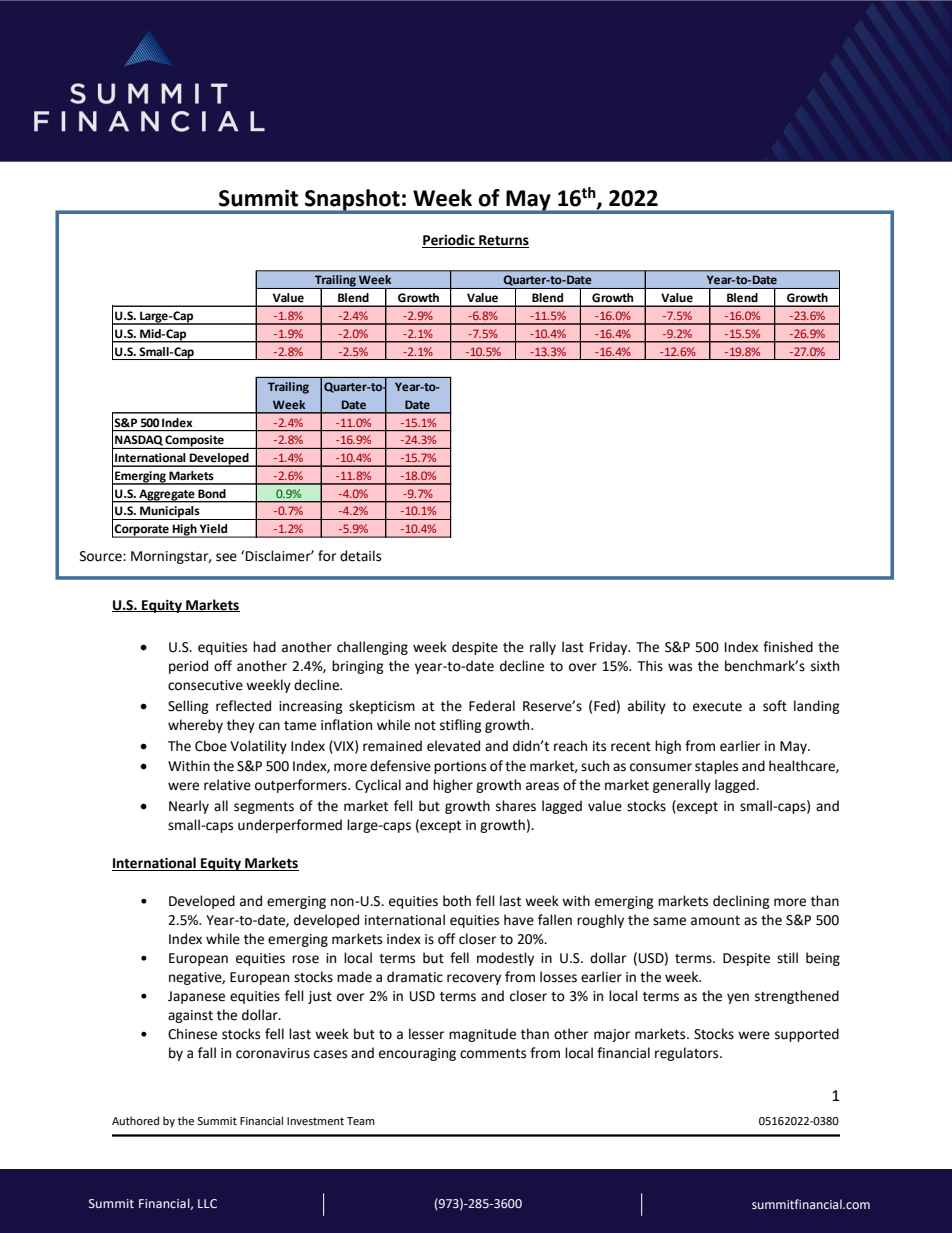 This page has height=1233, width=952. I want to click on details, so click(360, 556).
